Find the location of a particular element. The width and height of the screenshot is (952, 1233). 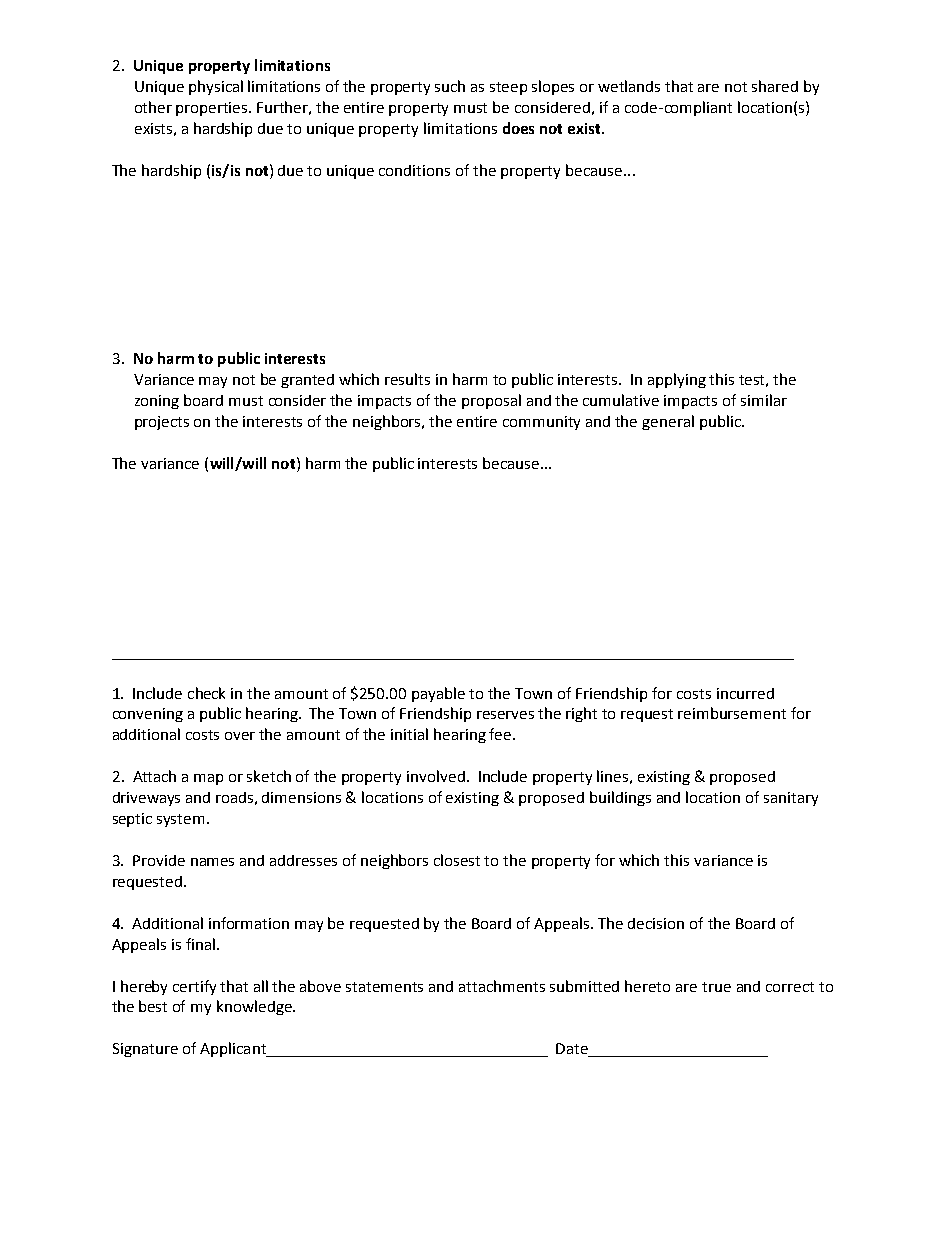

such is located at coordinates (450, 86).
